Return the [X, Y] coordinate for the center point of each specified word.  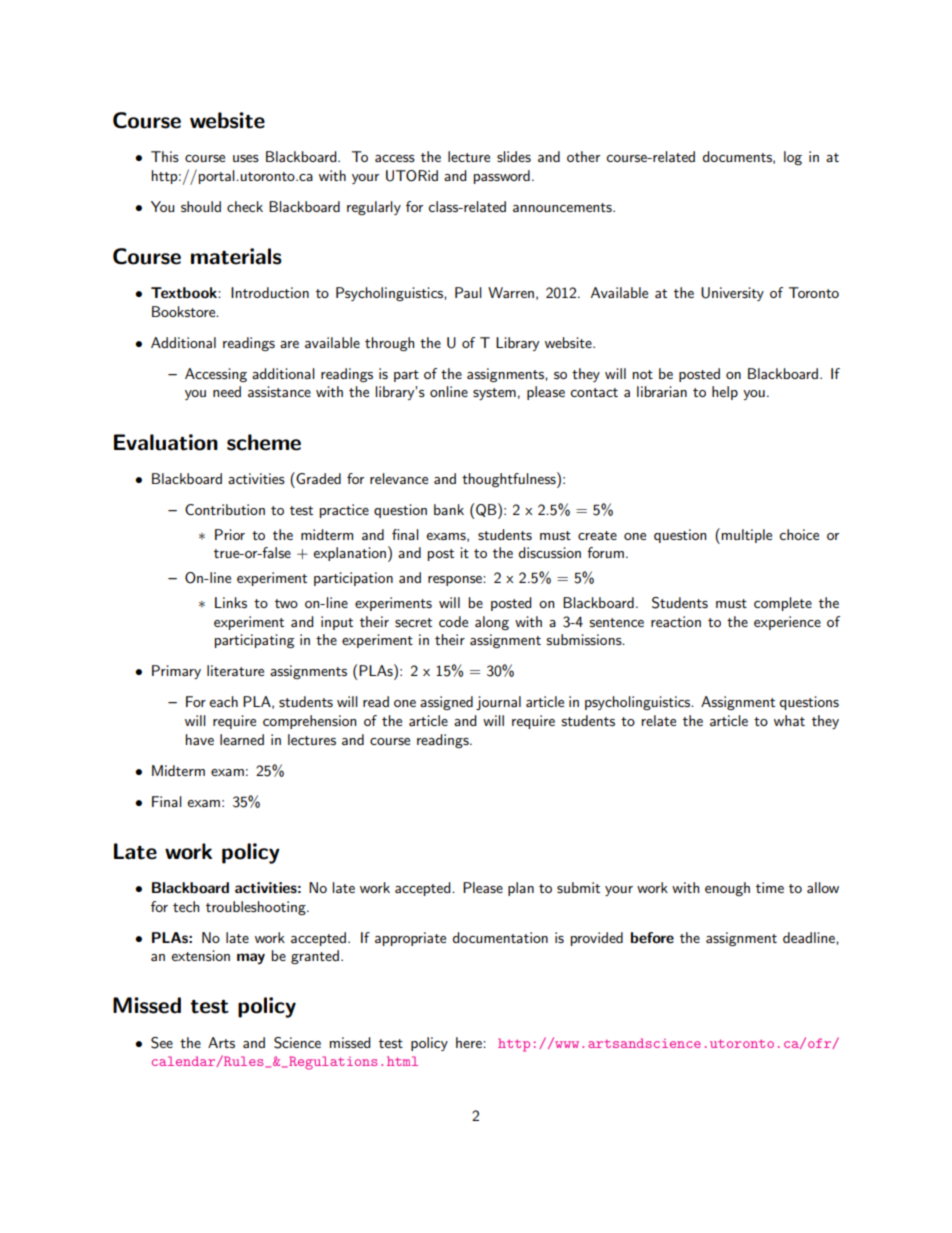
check [245, 206]
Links [231, 602]
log [793, 158]
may [251, 958]
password [502, 177]
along [492, 623]
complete [783, 604]
